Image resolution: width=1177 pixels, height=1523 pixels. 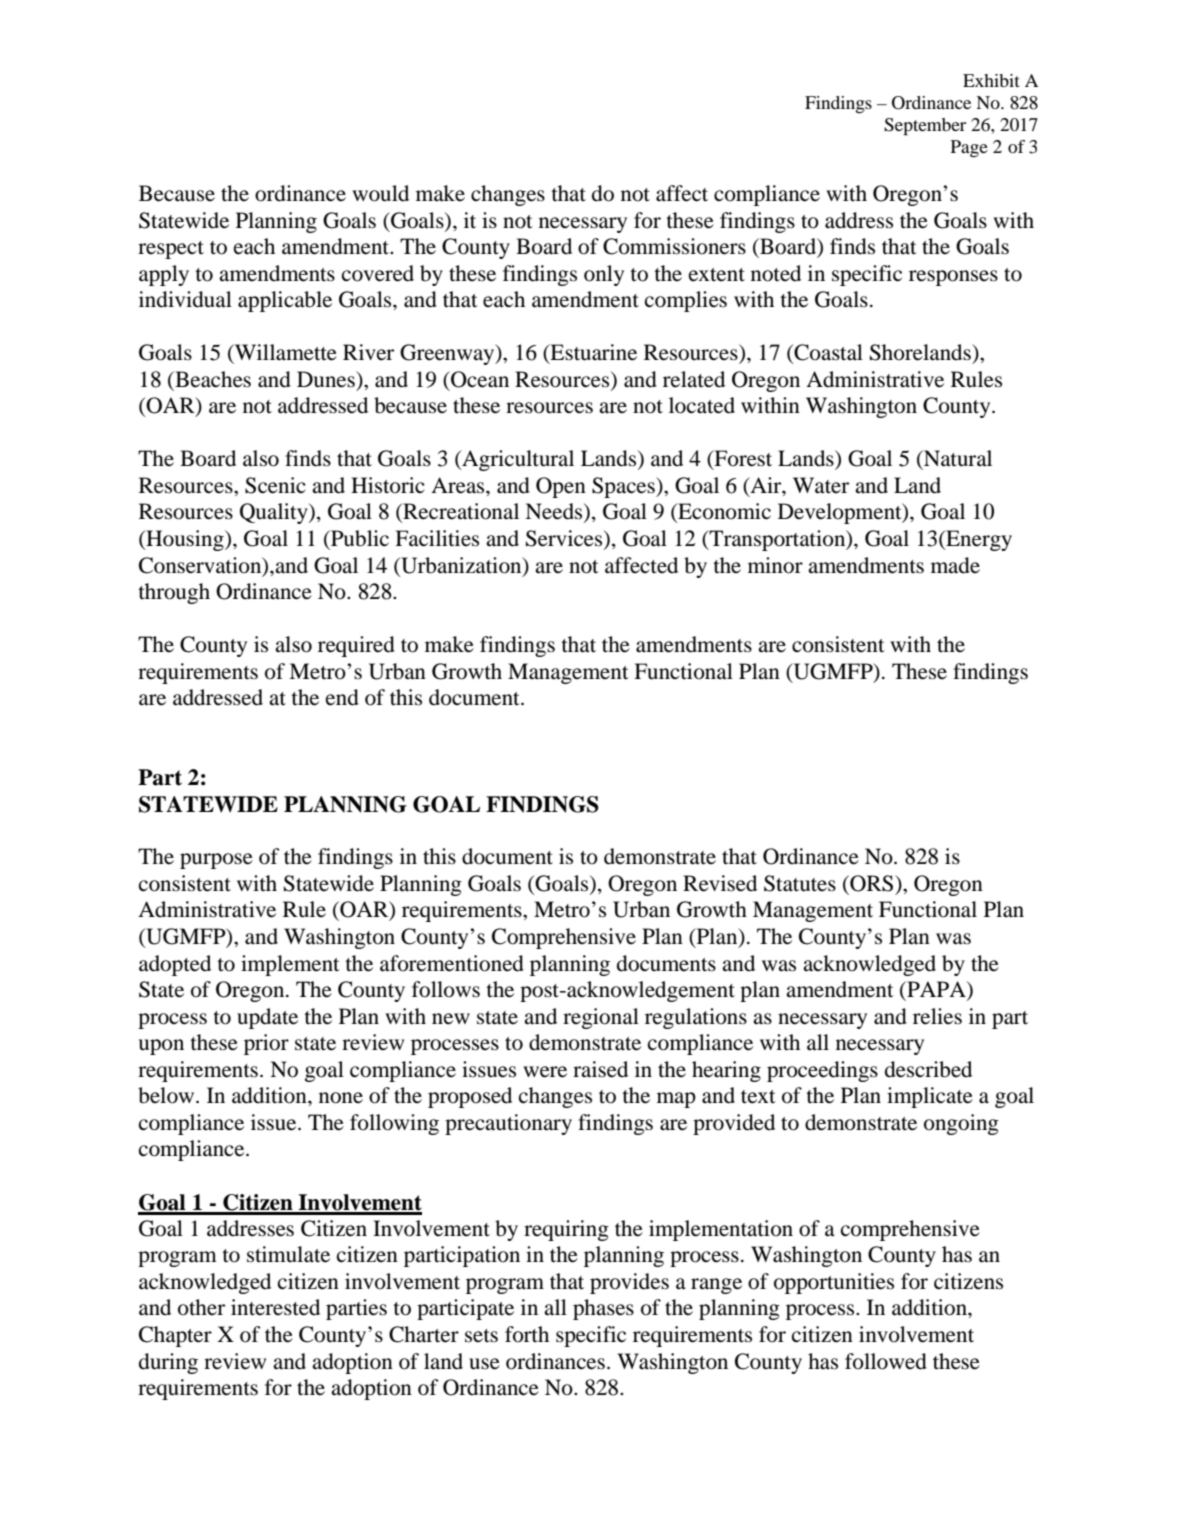 I want to click on Dunes, so click(x=327, y=379).
